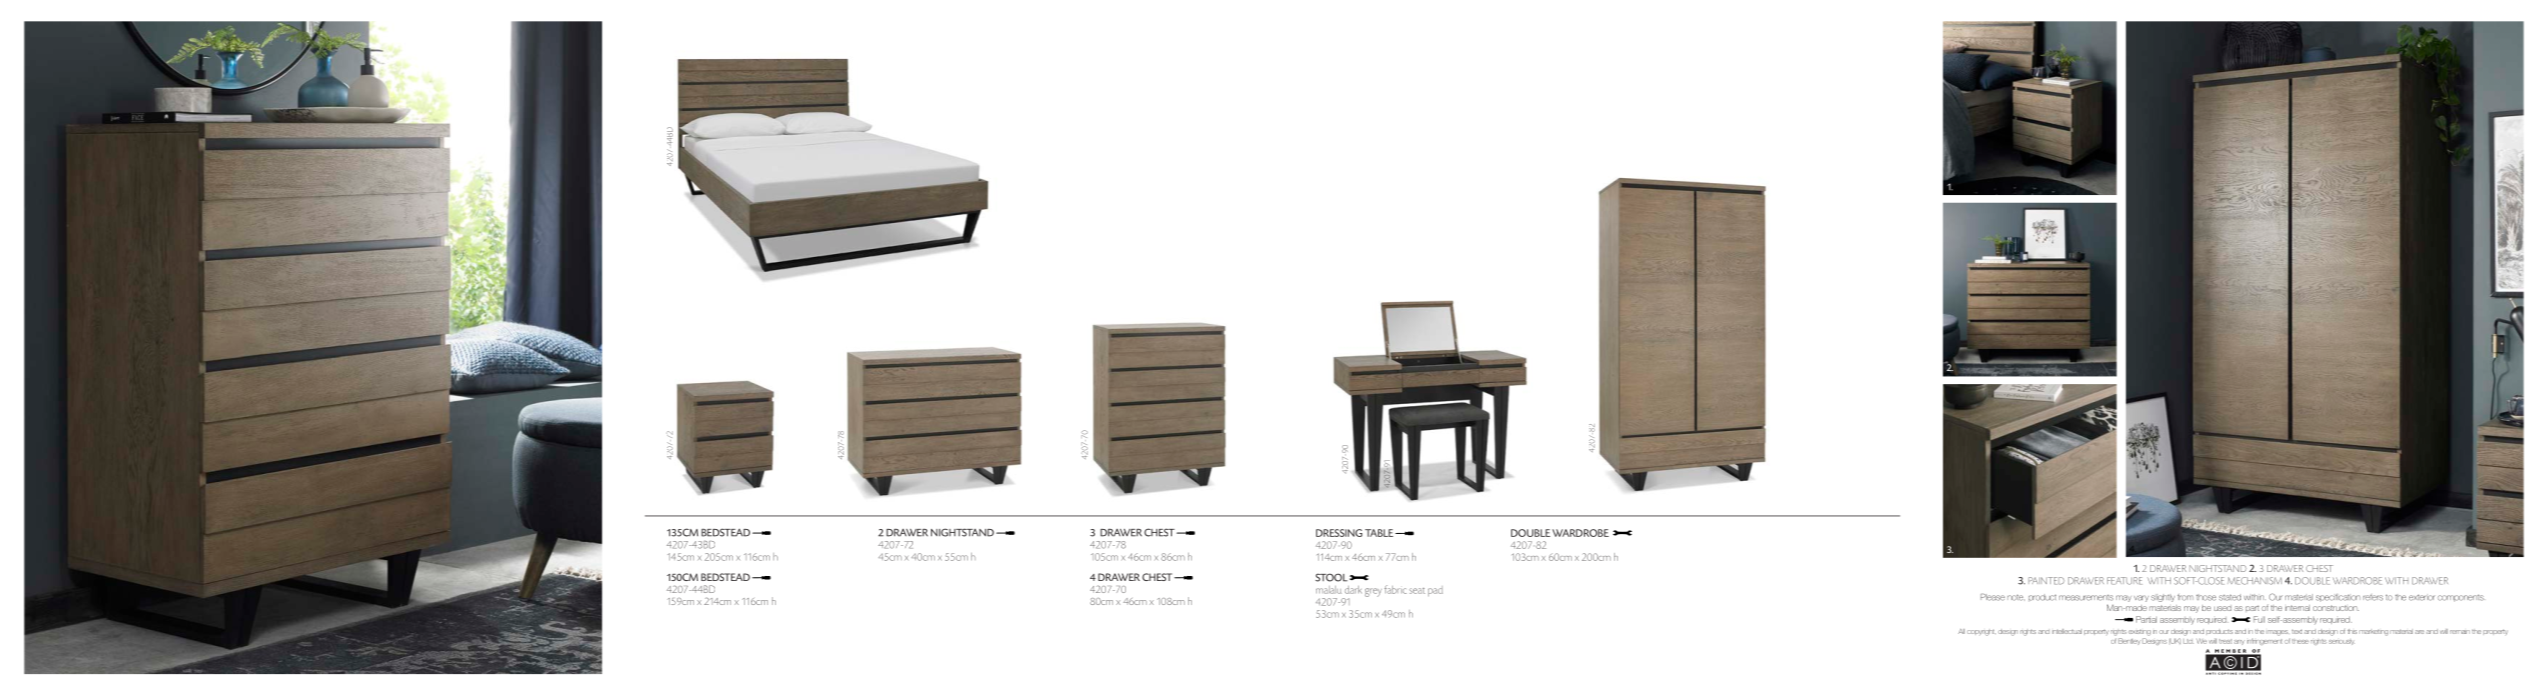 This screenshot has width=2545, height=696. I want to click on refers, so click(2373, 597).
